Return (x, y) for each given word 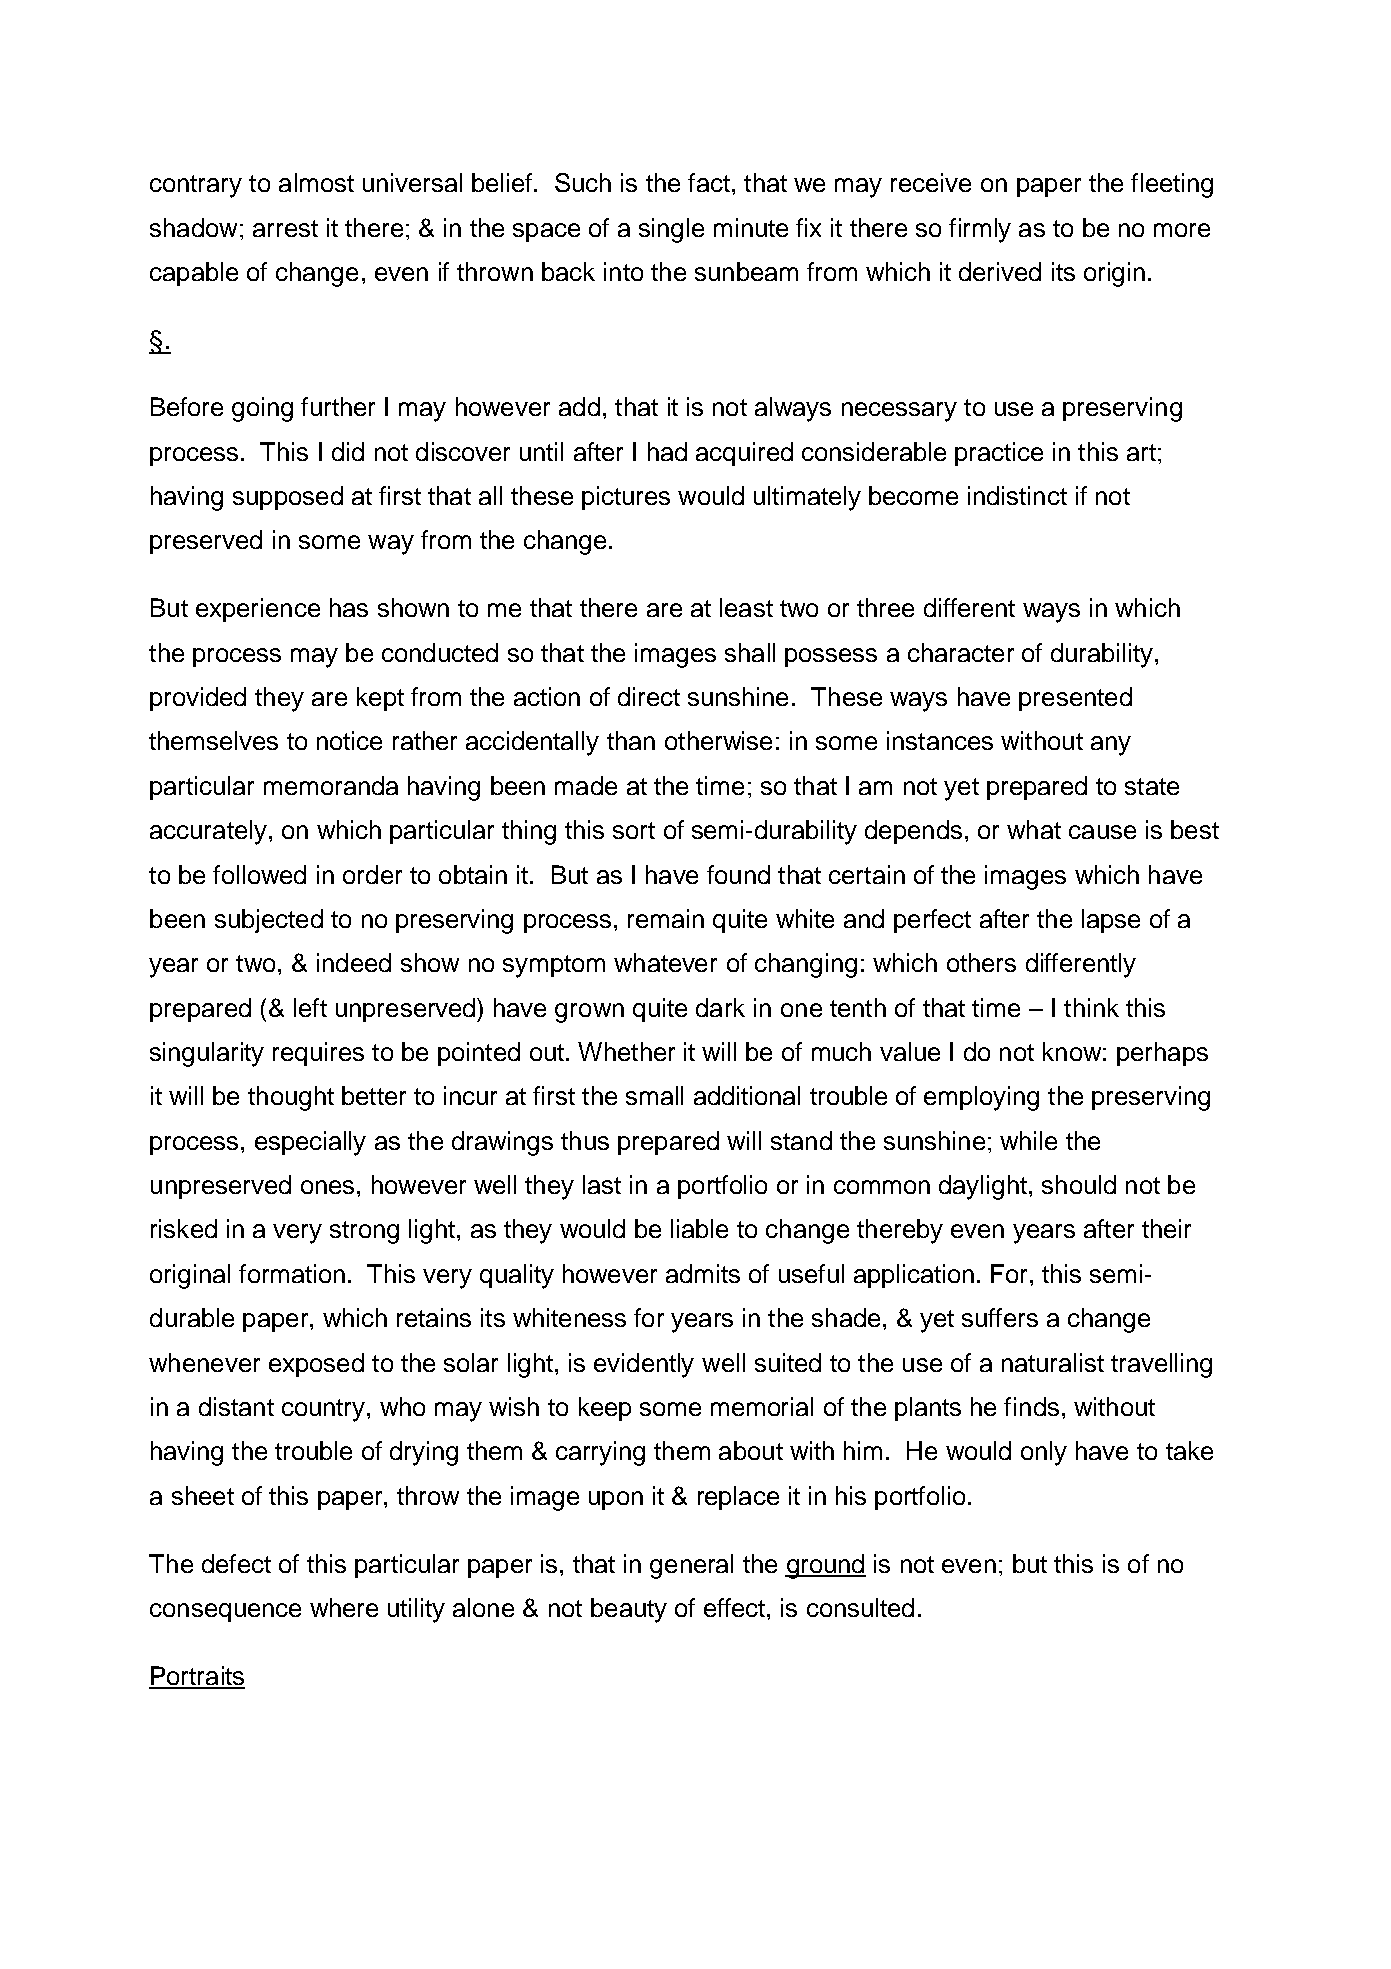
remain (666, 918)
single (671, 230)
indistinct (1017, 495)
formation (292, 1273)
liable (699, 1228)
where (344, 1607)
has (349, 607)
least (746, 607)
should (1079, 1184)
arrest (285, 228)
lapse (1111, 921)
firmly (980, 230)
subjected (269, 921)
